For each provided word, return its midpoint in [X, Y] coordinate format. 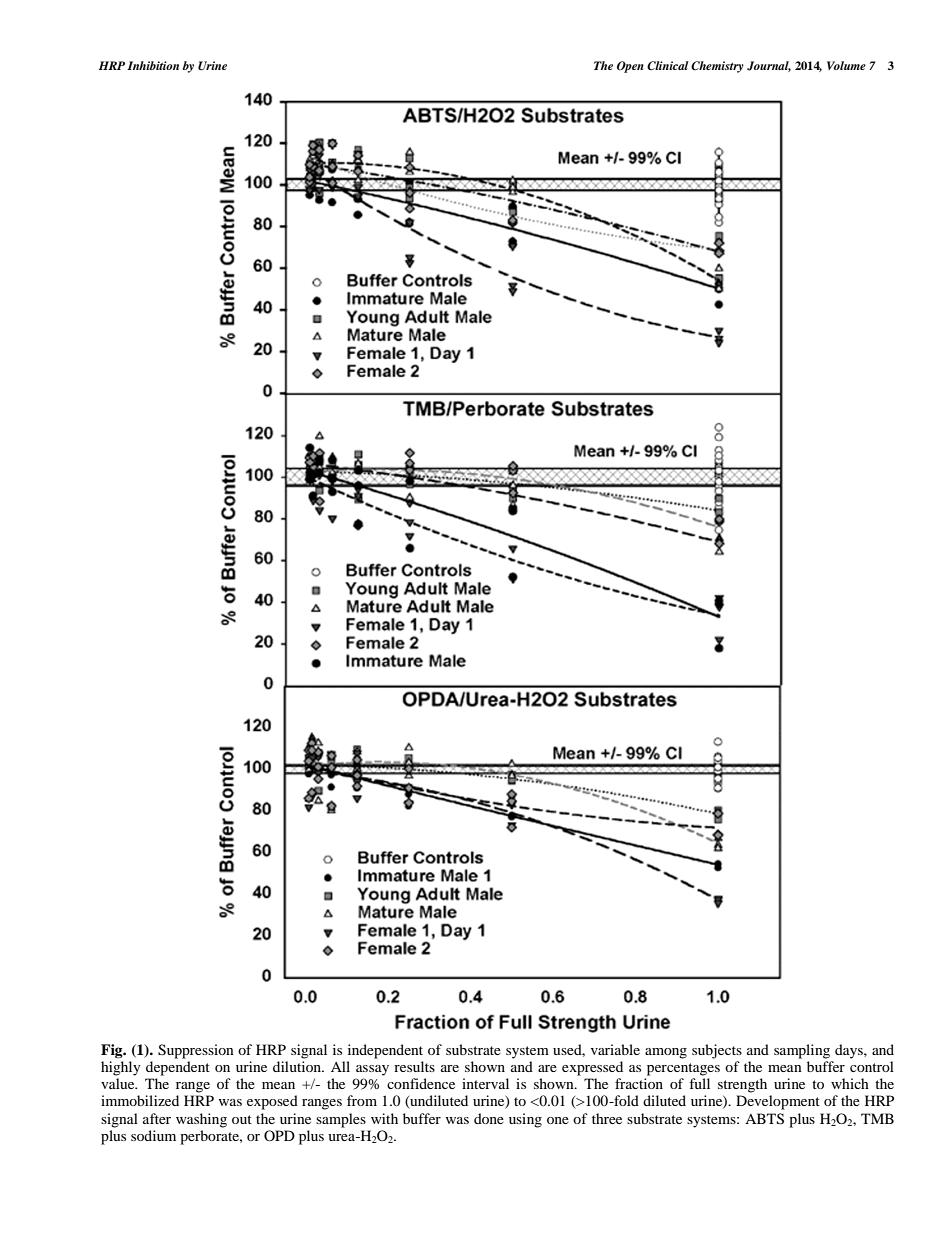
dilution [298, 1066]
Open [630, 67]
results [414, 1066]
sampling [802, 1051]
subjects [717, 1051]
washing [201, 1120]
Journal [769, 66]
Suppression [196, 1051]
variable [615, 1049]
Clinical [668, 65]
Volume [846, 65]
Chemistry [717, 67]
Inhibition [153, 65]
